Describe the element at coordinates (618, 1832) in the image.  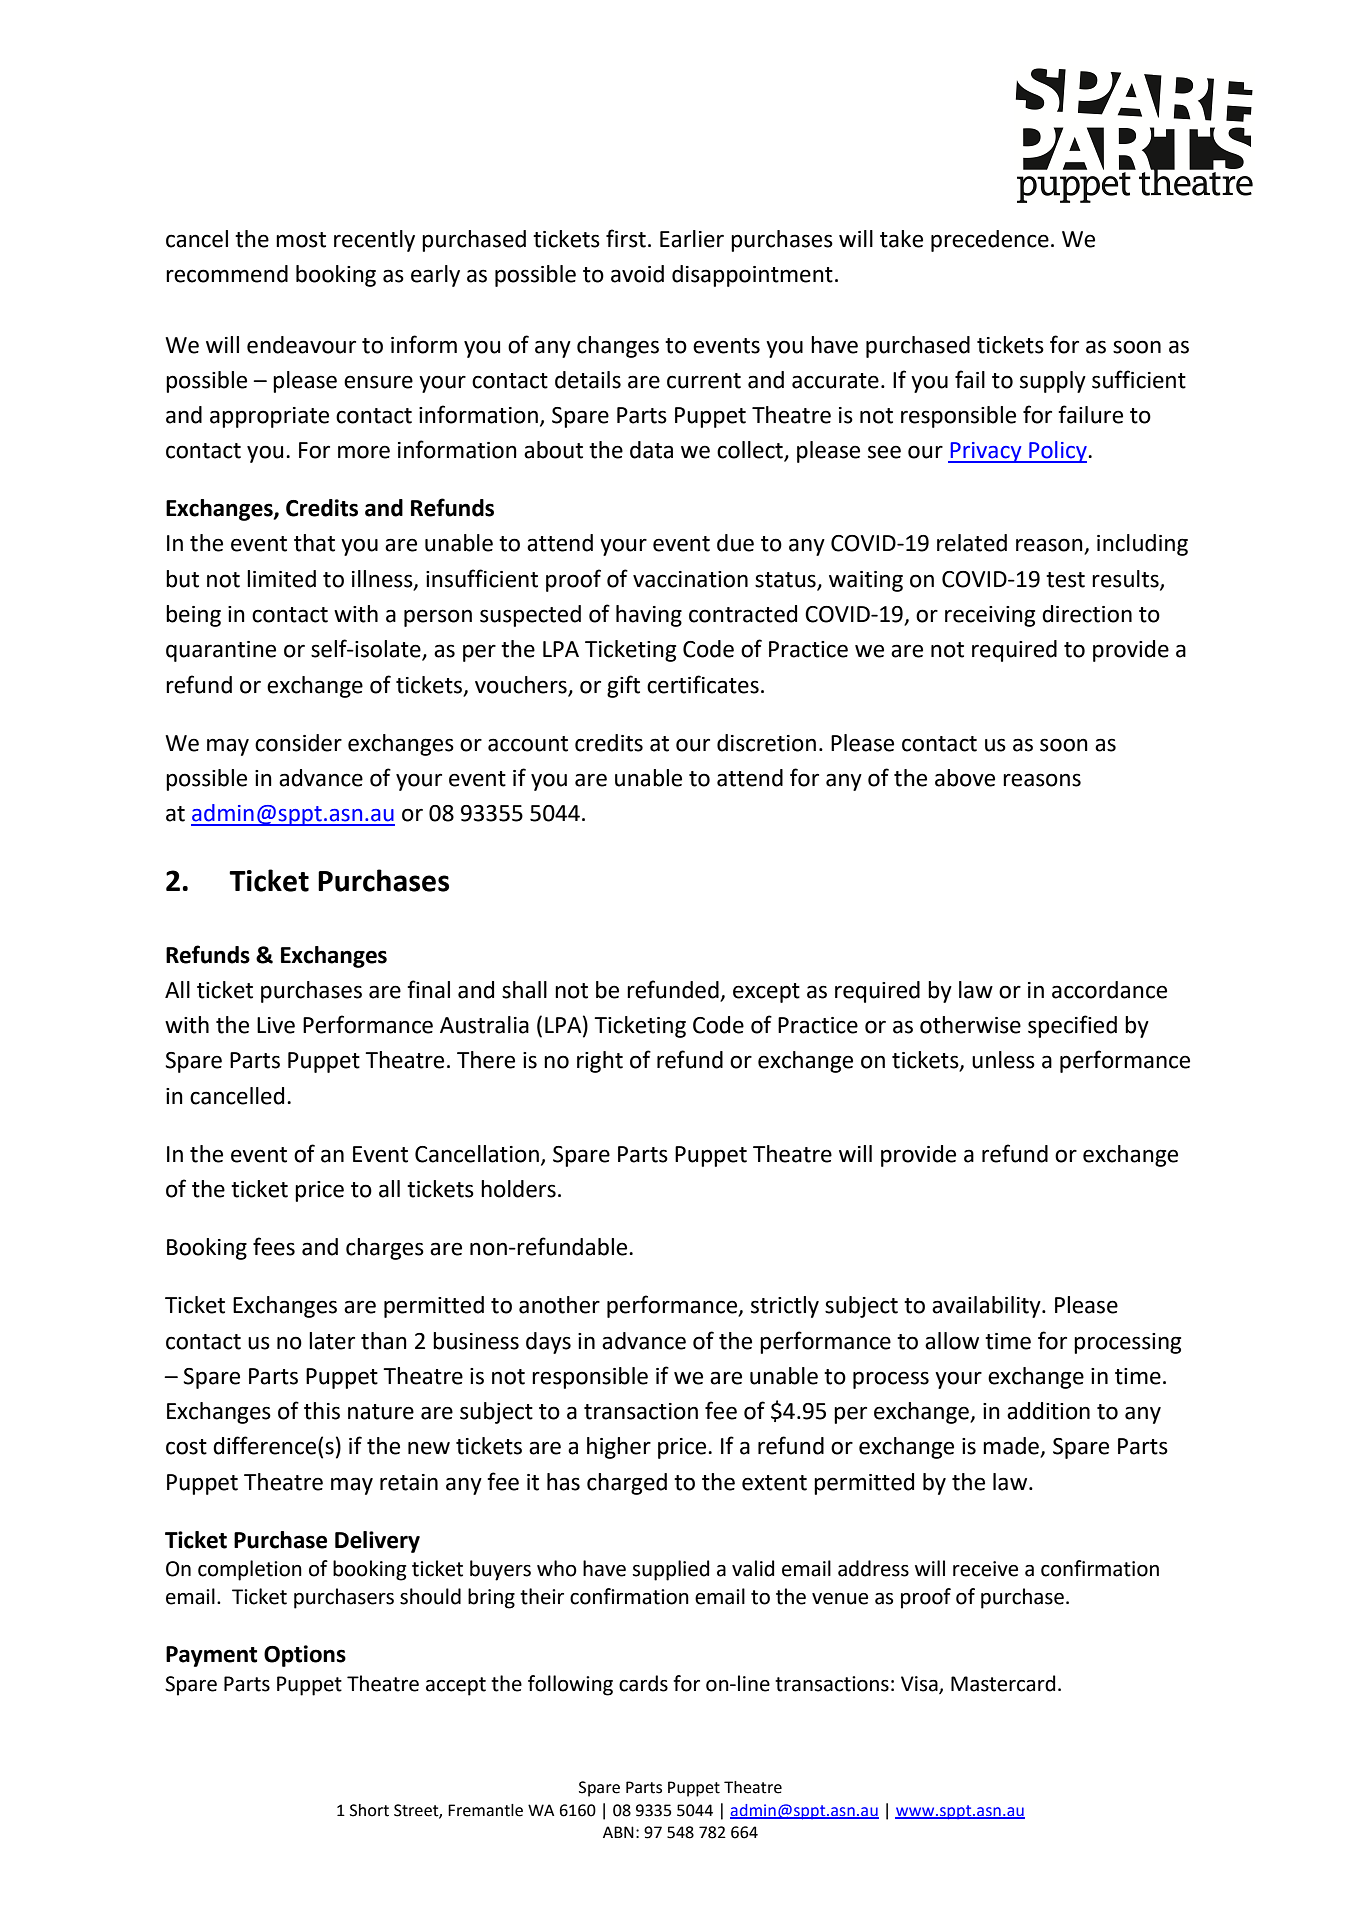
I see `ABN` at that location.
